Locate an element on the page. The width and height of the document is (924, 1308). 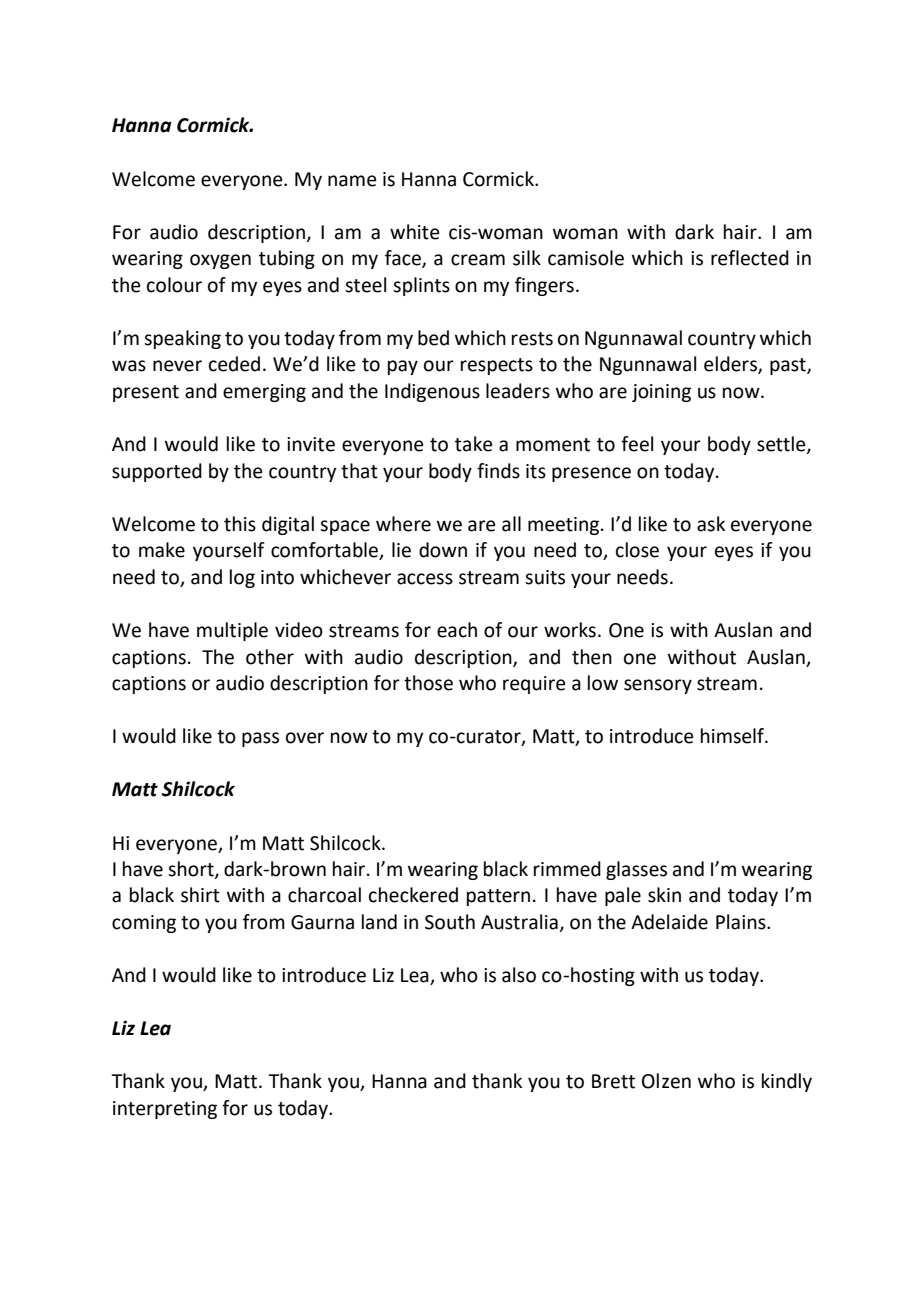
kindly is located at coordinates (787, 1082).
